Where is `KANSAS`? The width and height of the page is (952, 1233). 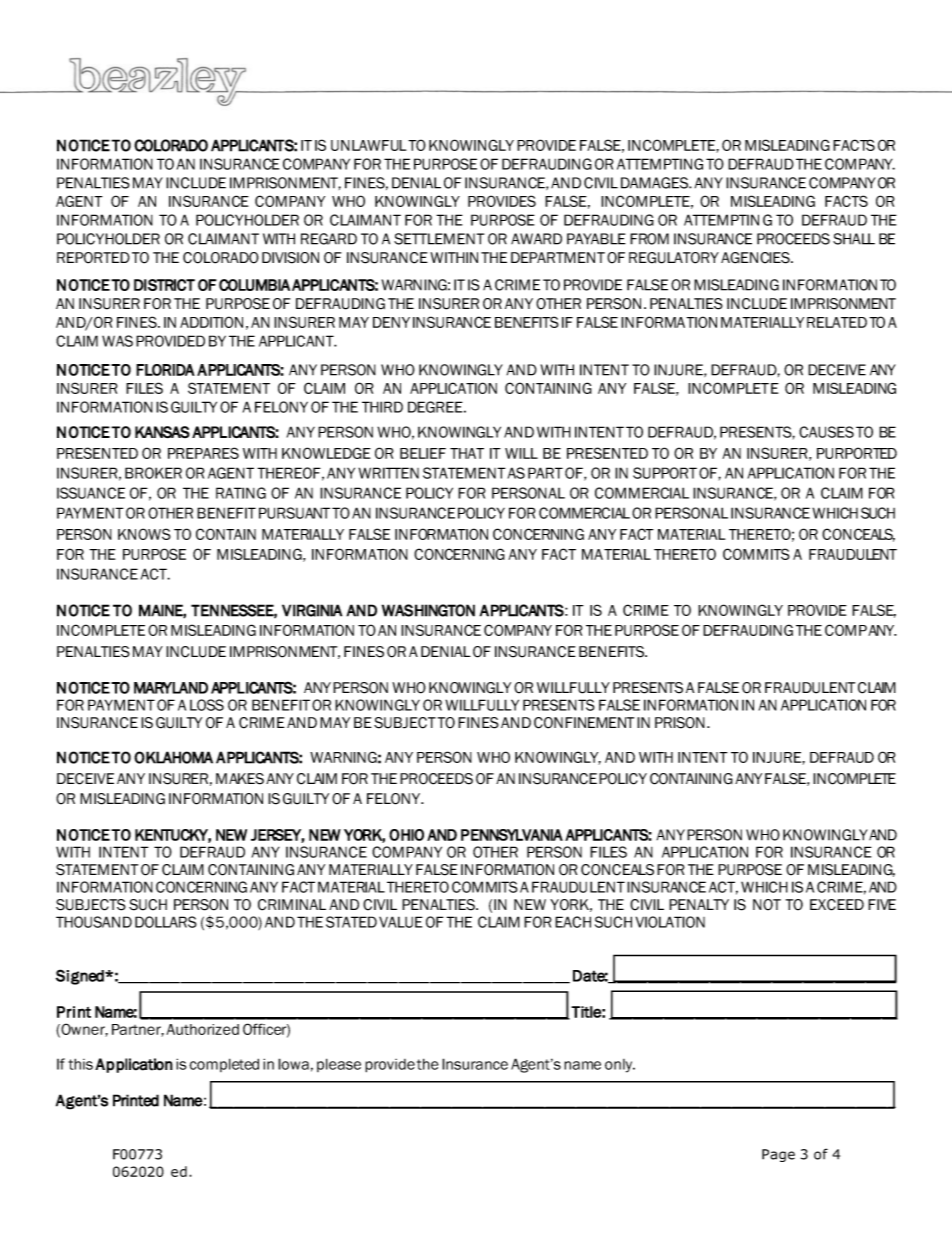
KANSAS is located at coordinates (162, 432).
